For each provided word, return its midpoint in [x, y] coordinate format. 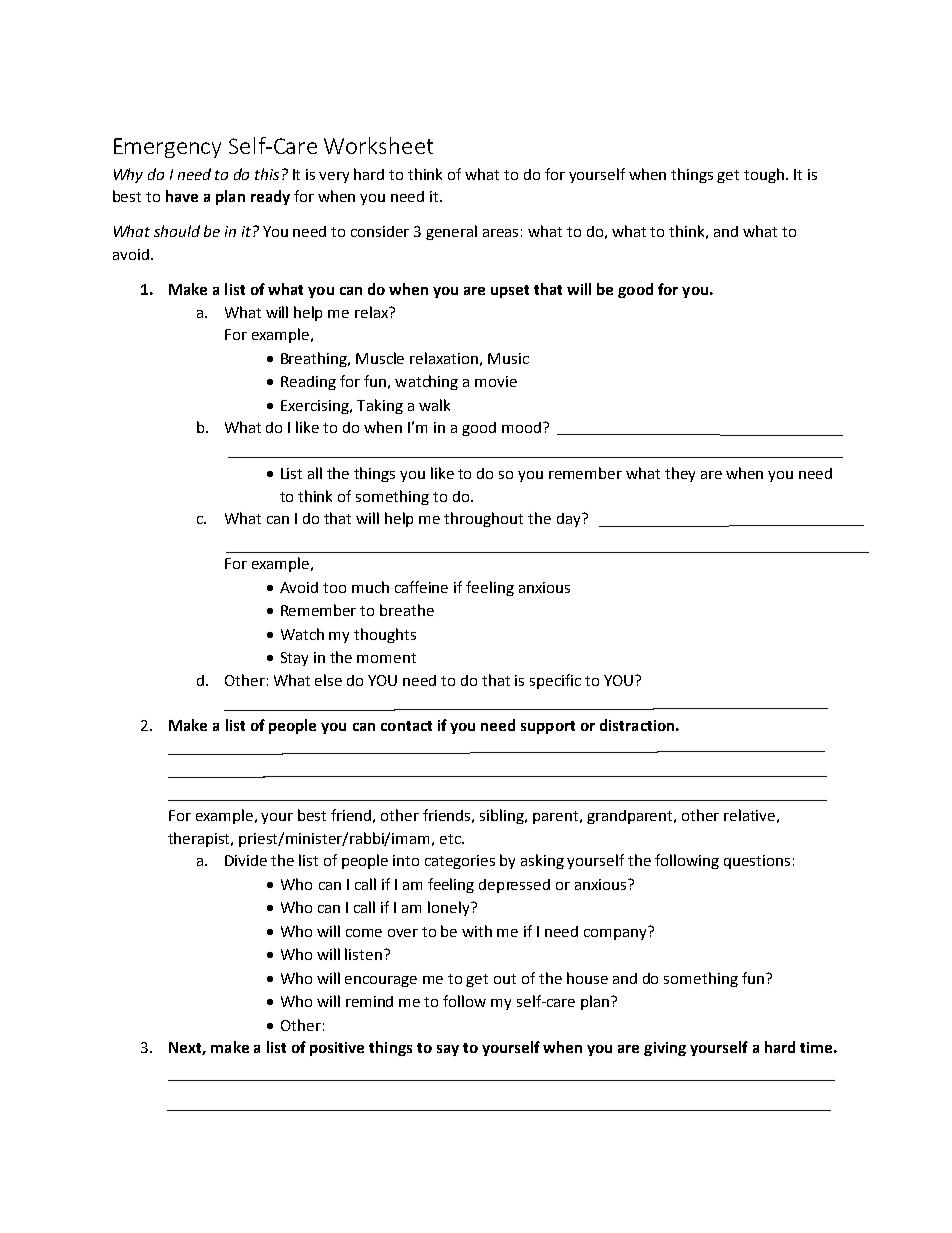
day [570, 520]
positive [337, 1049]
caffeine [421, 587]
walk [434, 405]
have [182, 196]
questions [757, 862]
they [680, 474]
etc [451, 839]
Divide [246, 860]
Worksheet [378, 145]
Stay [294, 659]
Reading [308, 383]
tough [765, 175]
